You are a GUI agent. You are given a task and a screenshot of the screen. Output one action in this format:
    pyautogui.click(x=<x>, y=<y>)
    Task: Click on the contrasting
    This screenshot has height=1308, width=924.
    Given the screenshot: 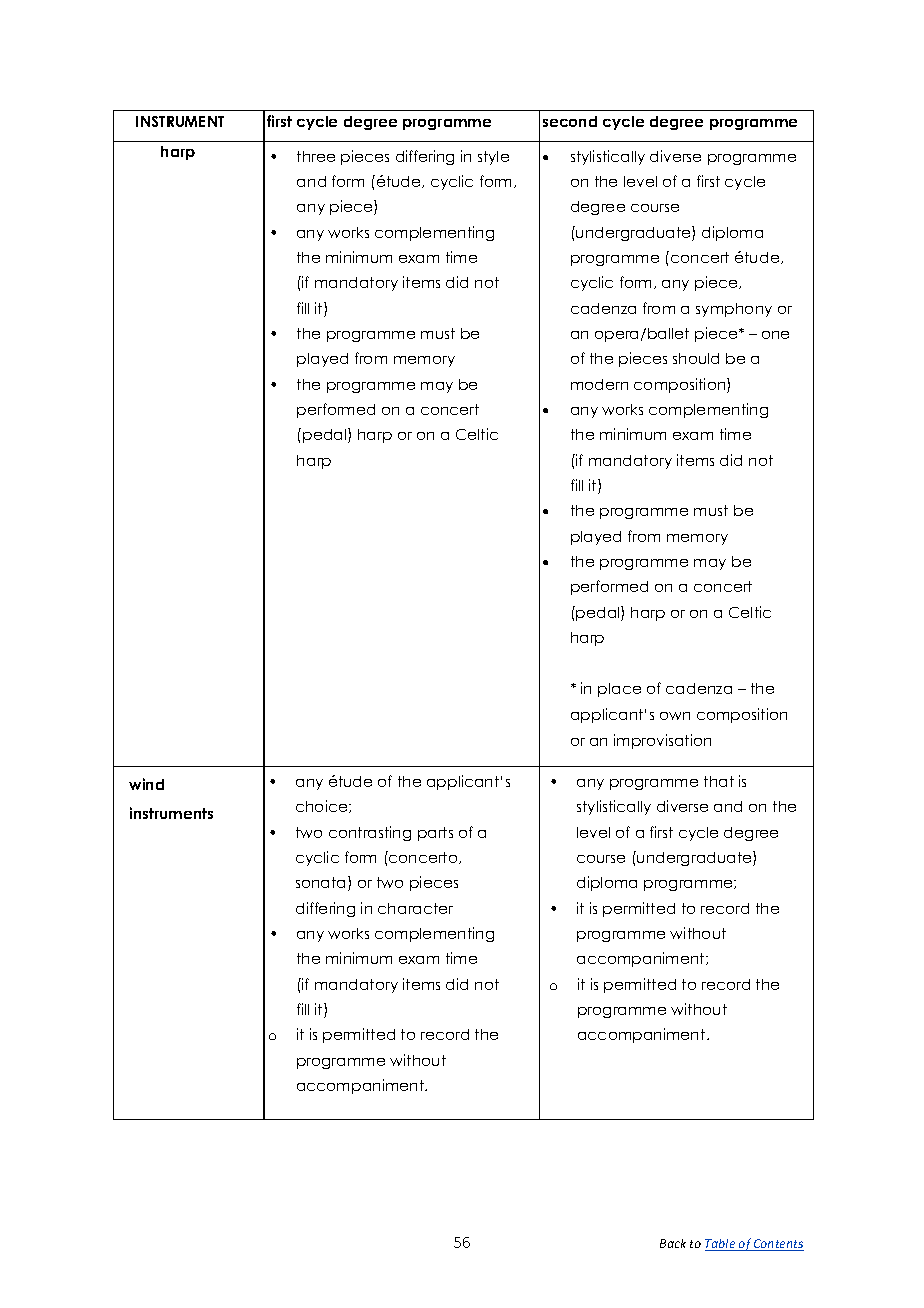 What is the action you would take?
    pyautogui.click(x=370, y=833)
